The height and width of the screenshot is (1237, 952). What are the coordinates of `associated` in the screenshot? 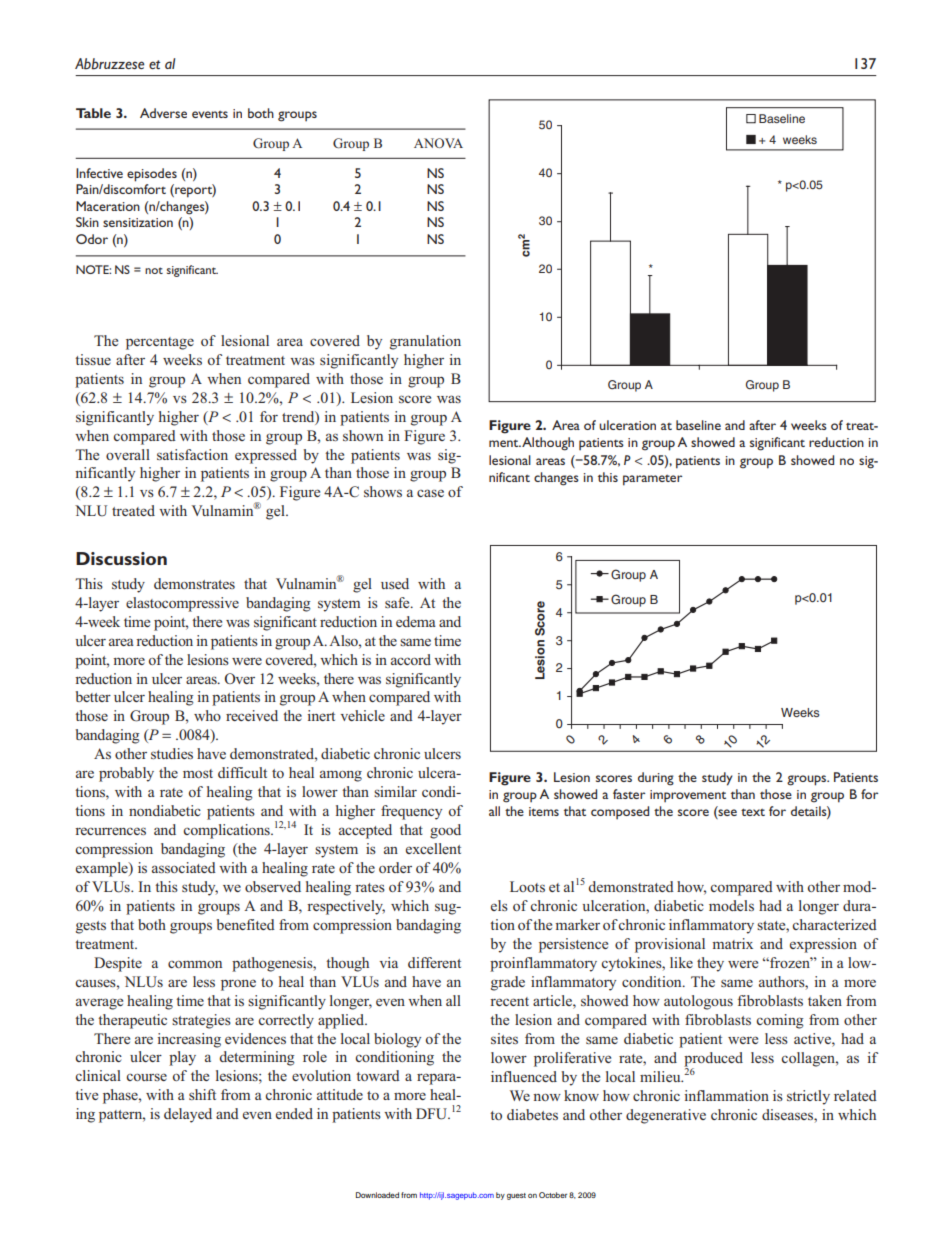 It's located at (184, 867).
